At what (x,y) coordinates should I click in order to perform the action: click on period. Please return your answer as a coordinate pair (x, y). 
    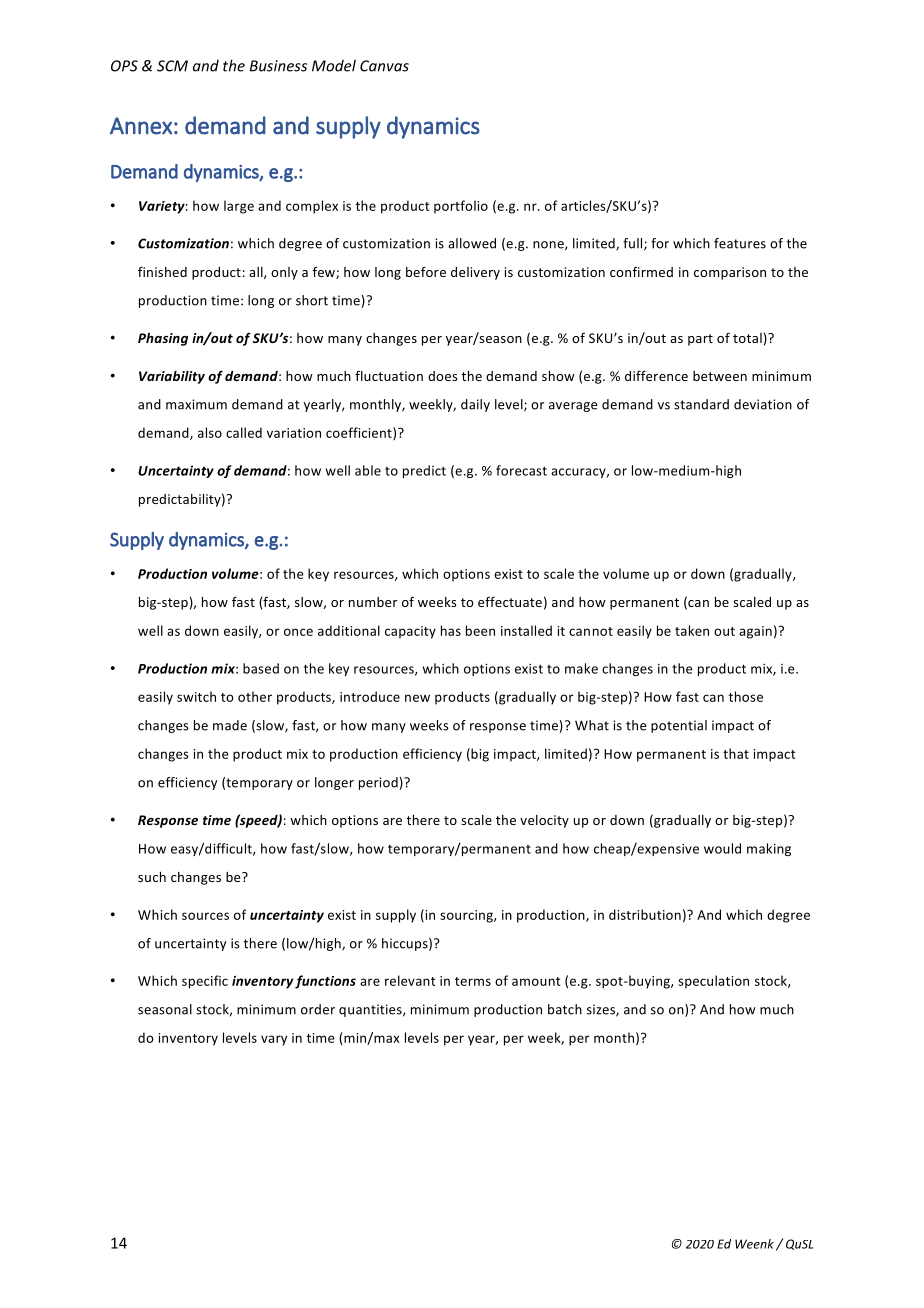
    Looking at the image, I should click on (379, 783).
